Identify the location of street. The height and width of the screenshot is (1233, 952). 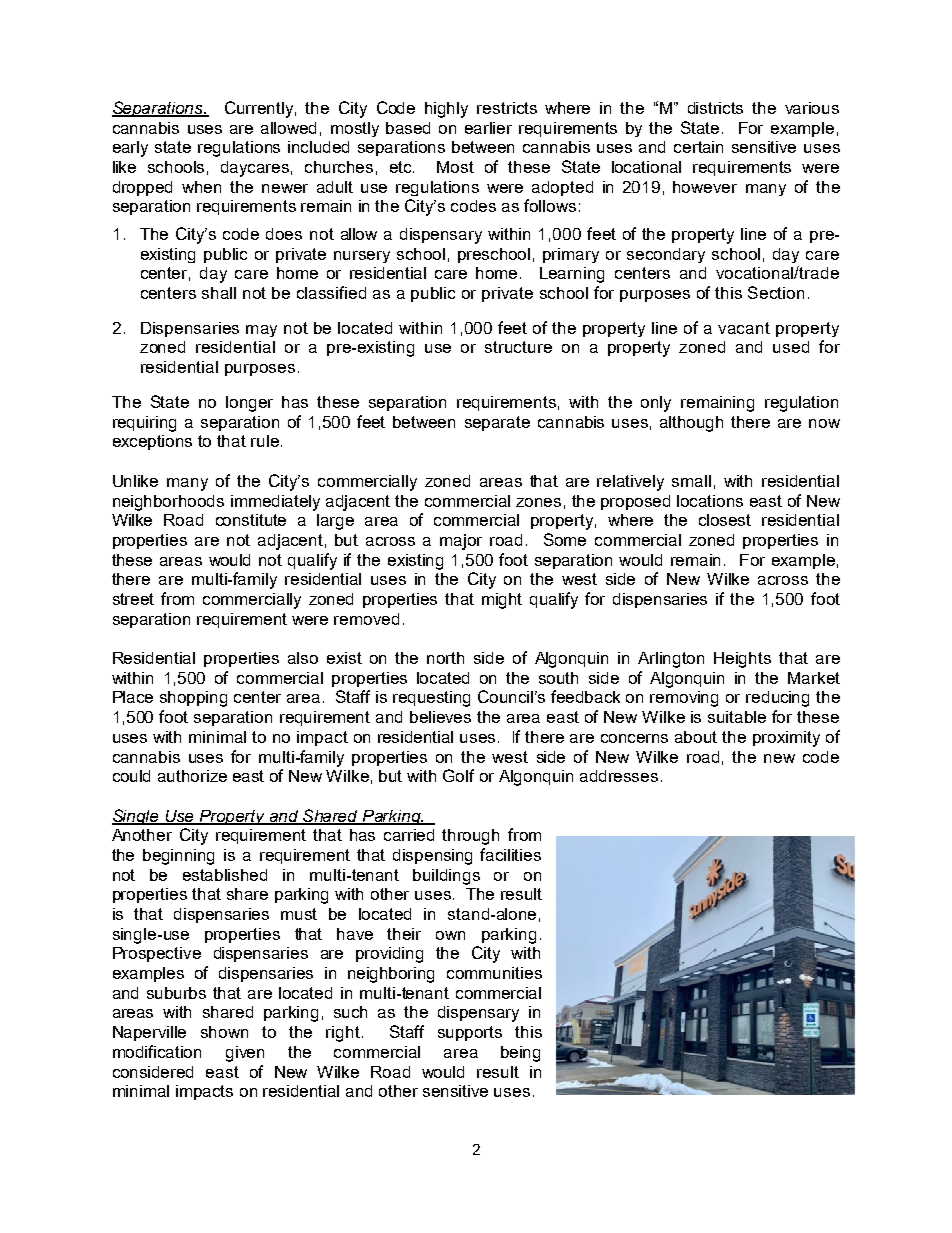
(133, 599).
